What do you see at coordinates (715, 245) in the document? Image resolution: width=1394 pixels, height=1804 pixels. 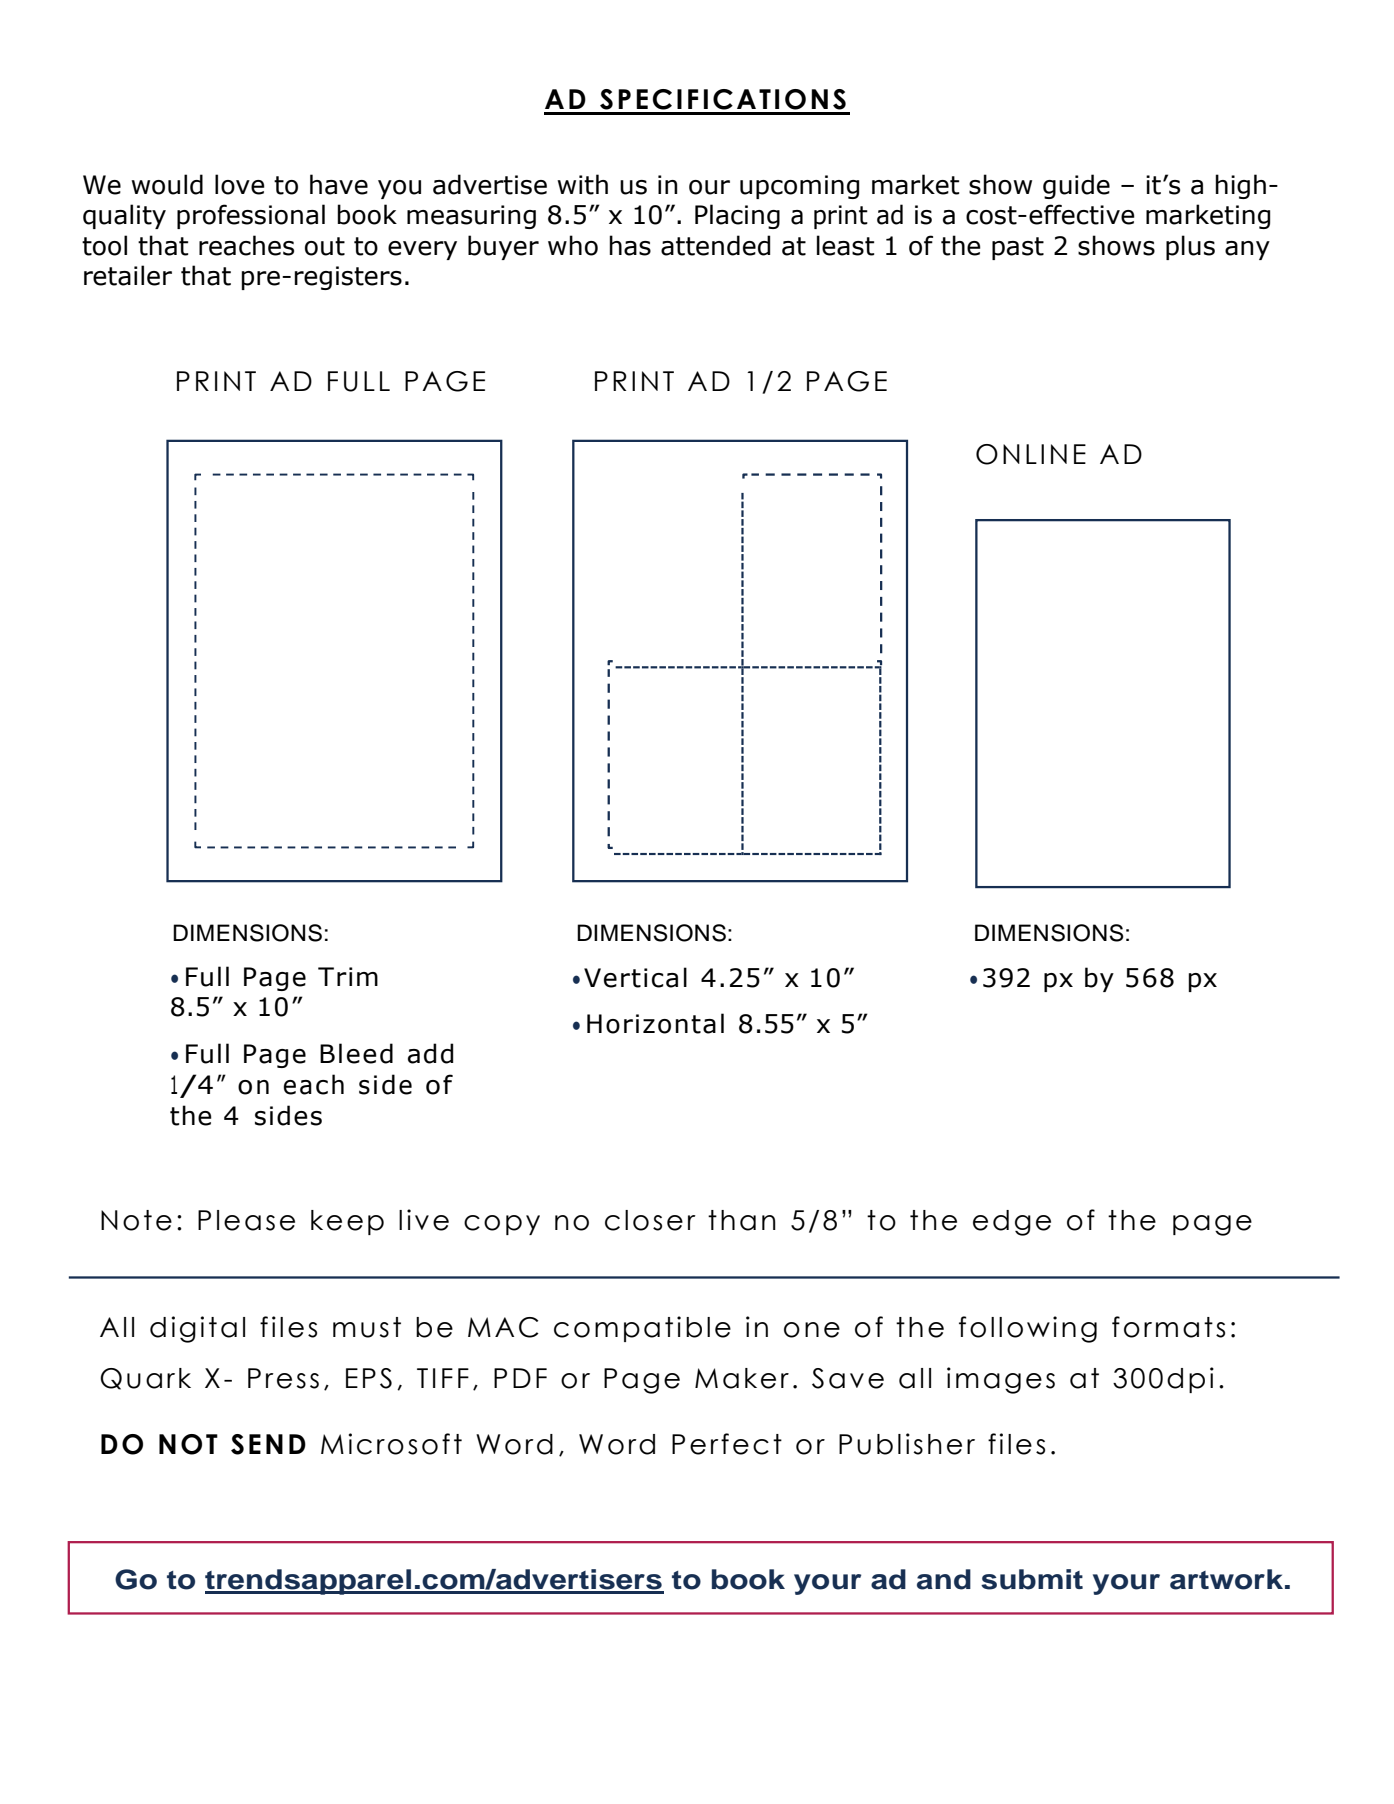 I see `attended` at bounding box center [715, 245].
